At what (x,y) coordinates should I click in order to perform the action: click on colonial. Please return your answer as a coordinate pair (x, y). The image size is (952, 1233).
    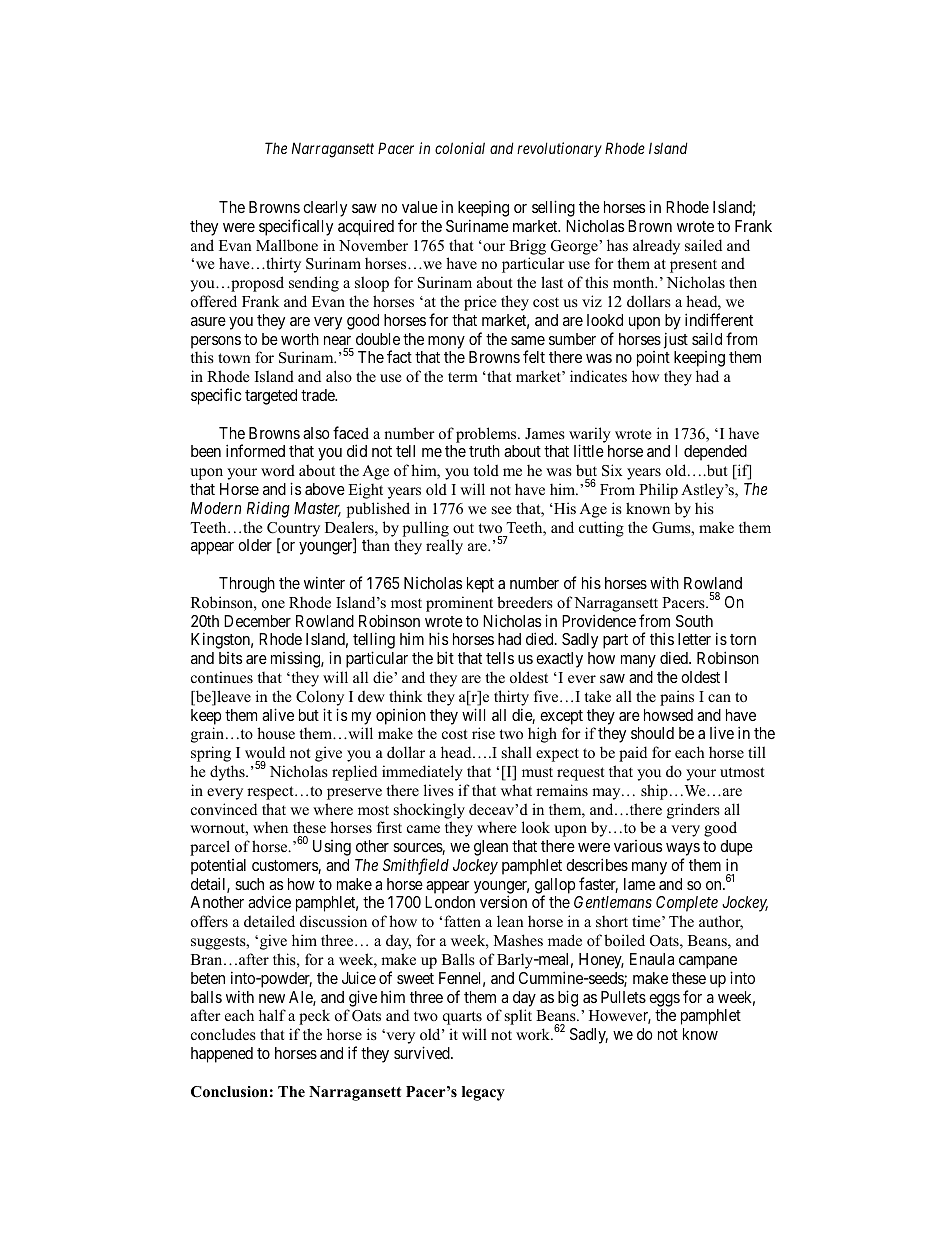
    Looking at the image, I should click on (460, 148).
